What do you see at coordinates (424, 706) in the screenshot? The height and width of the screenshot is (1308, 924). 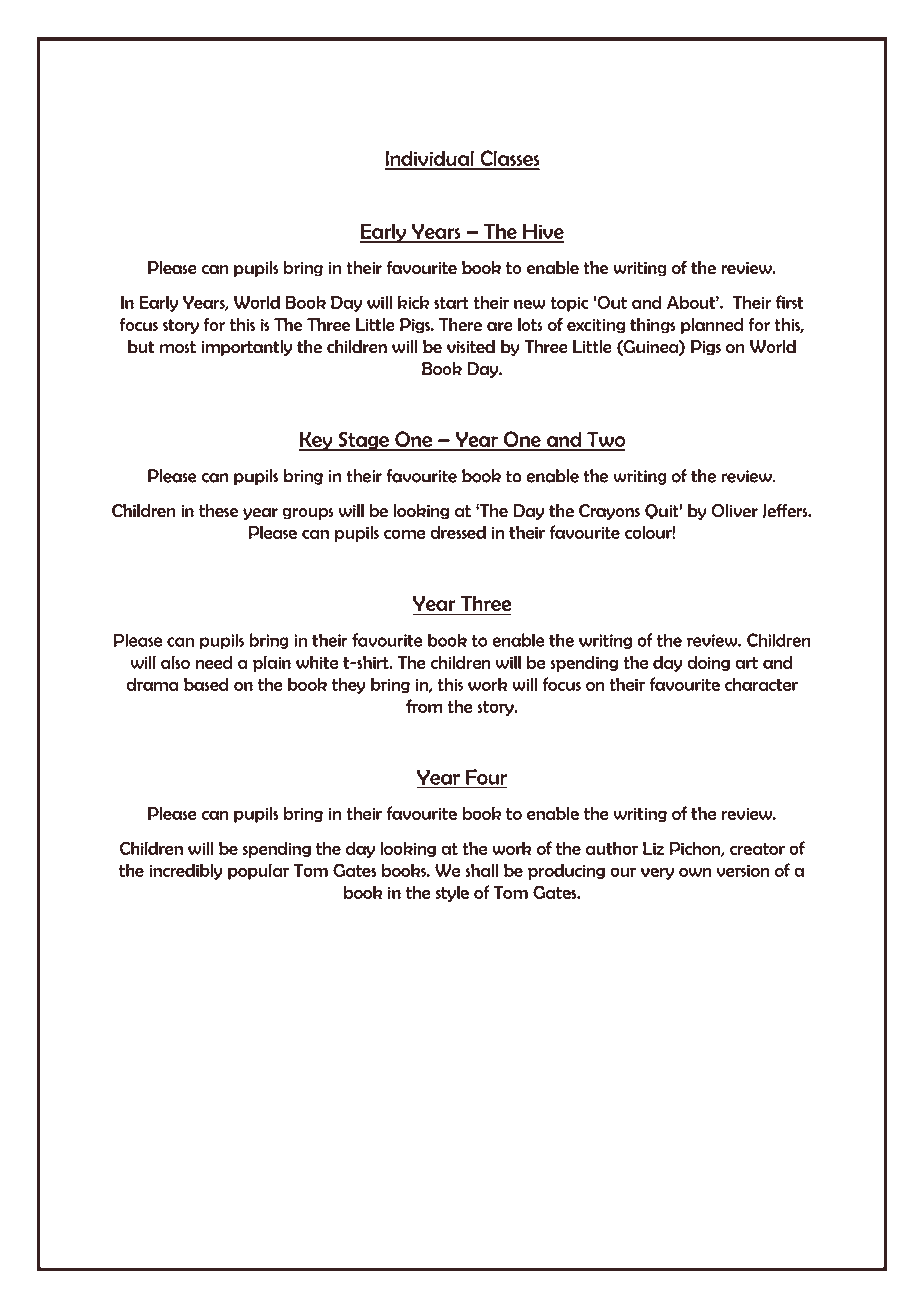 I see `from` at bounding box center [424, 706].
